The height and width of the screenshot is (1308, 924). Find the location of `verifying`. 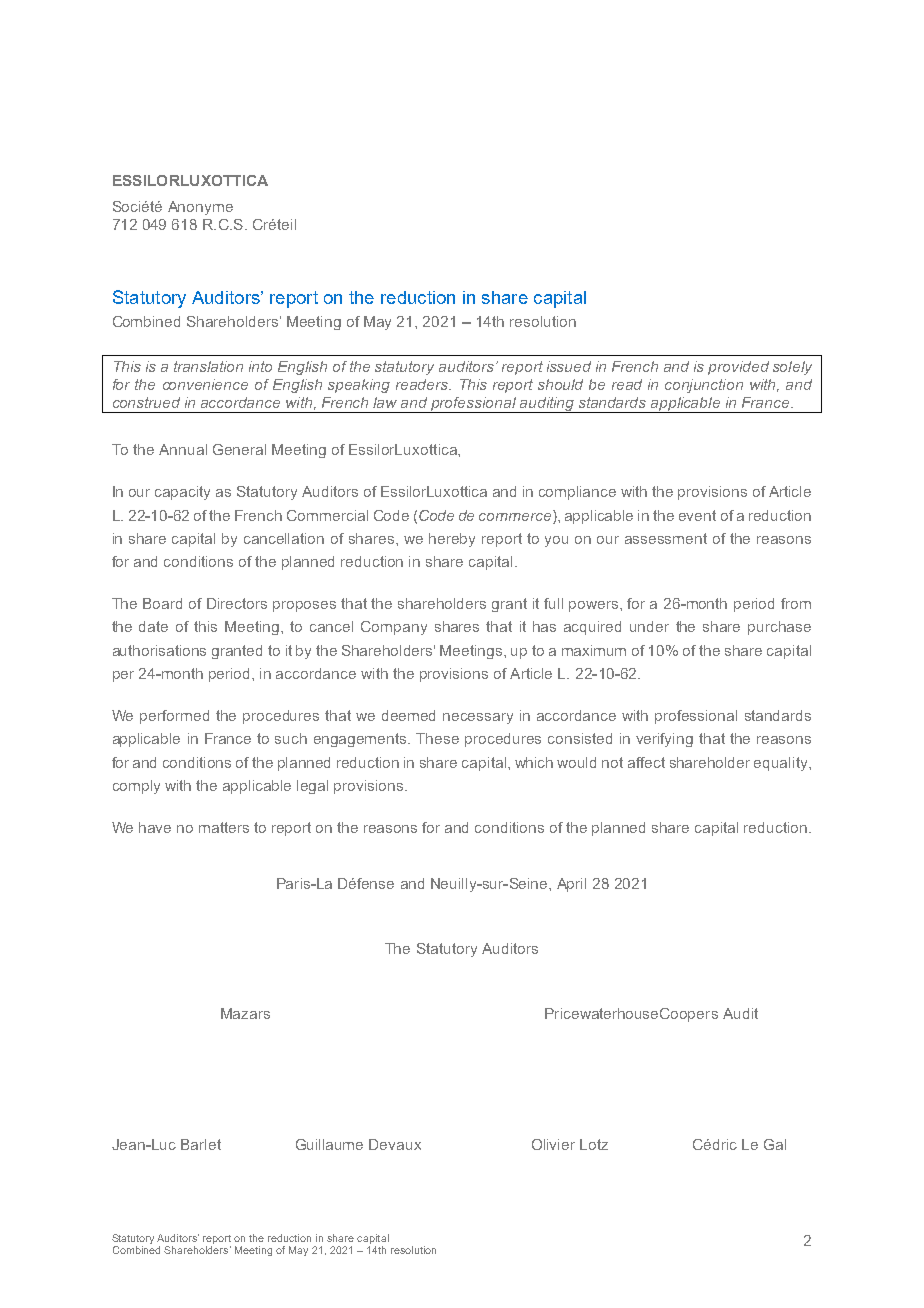

verifying is located at coordinates (664, 740).
